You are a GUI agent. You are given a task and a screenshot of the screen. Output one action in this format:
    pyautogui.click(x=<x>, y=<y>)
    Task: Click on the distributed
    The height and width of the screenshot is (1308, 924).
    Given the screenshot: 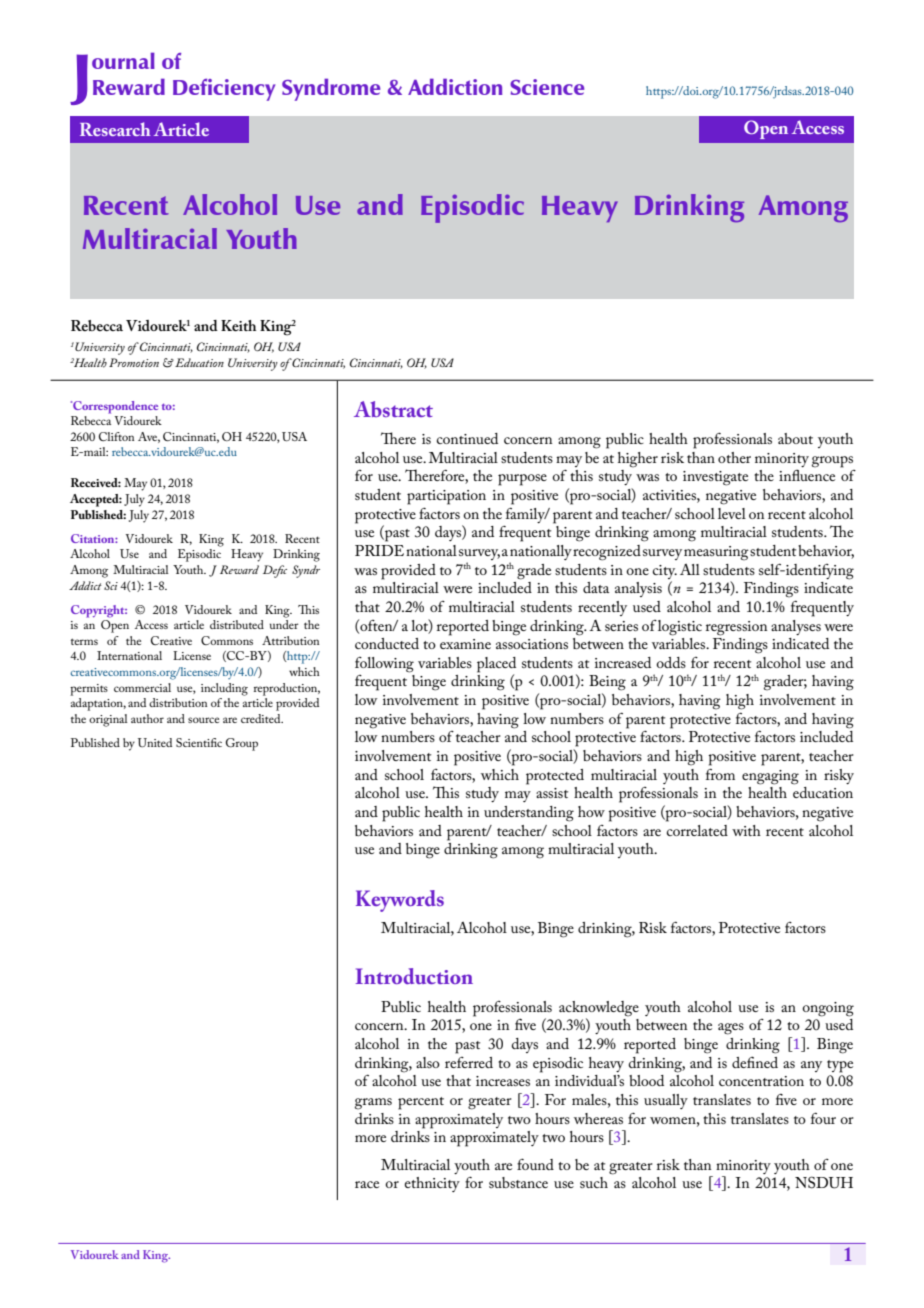 What is the action you would take?
    pyautogui.click(x=237, y=624)
